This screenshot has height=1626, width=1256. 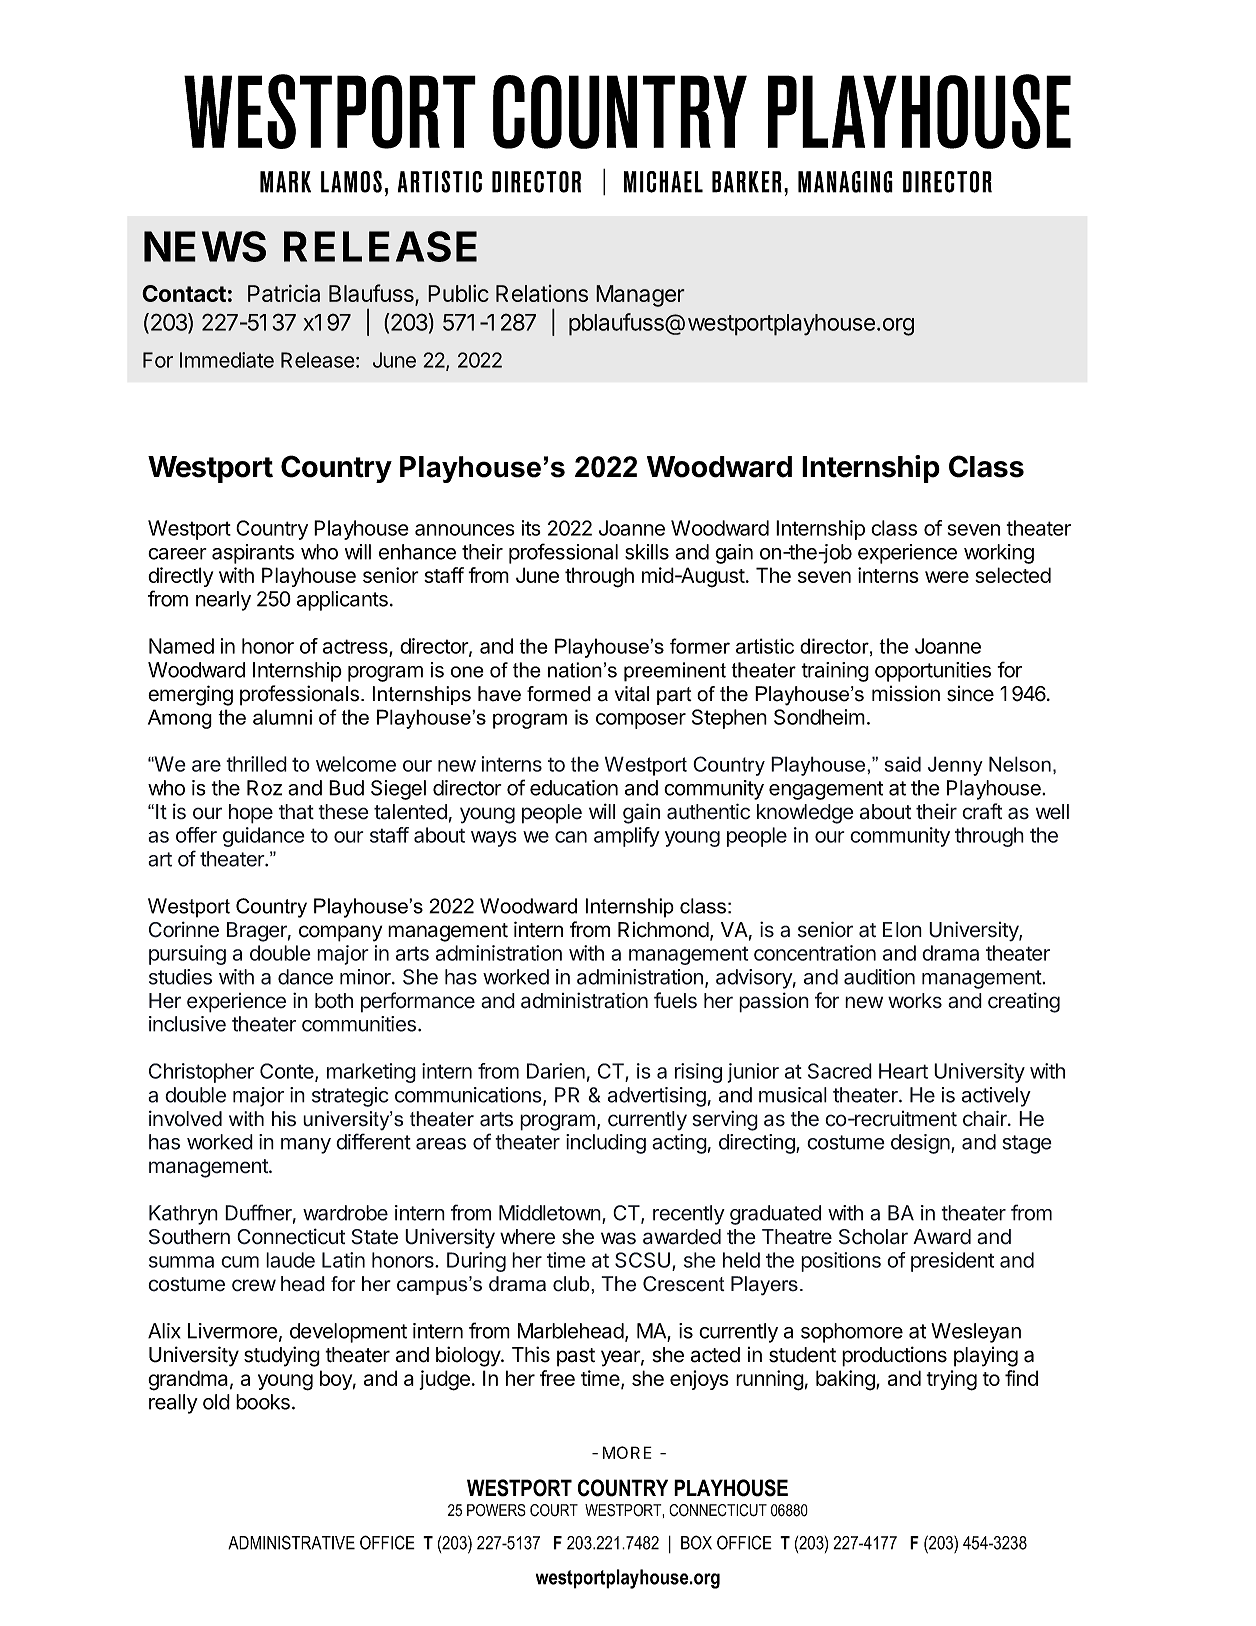 What do you see at coordinates (999, 554) in the screenshot?
I see `working` at bounding box center [999, 554].
